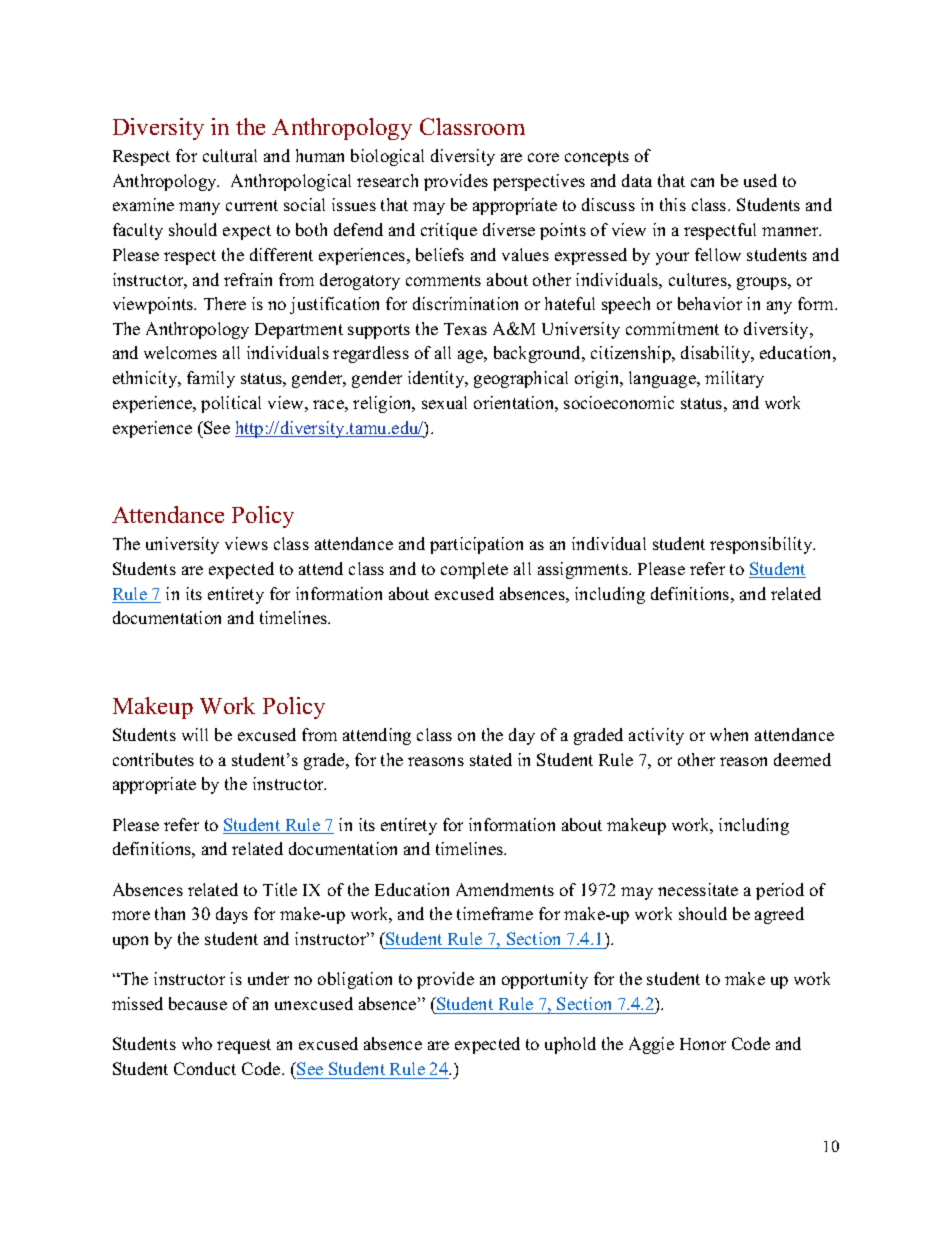 This page has width=952, height=1233. Describe the element at coordinates (702, 182) in the page. I see `can` at that location.
